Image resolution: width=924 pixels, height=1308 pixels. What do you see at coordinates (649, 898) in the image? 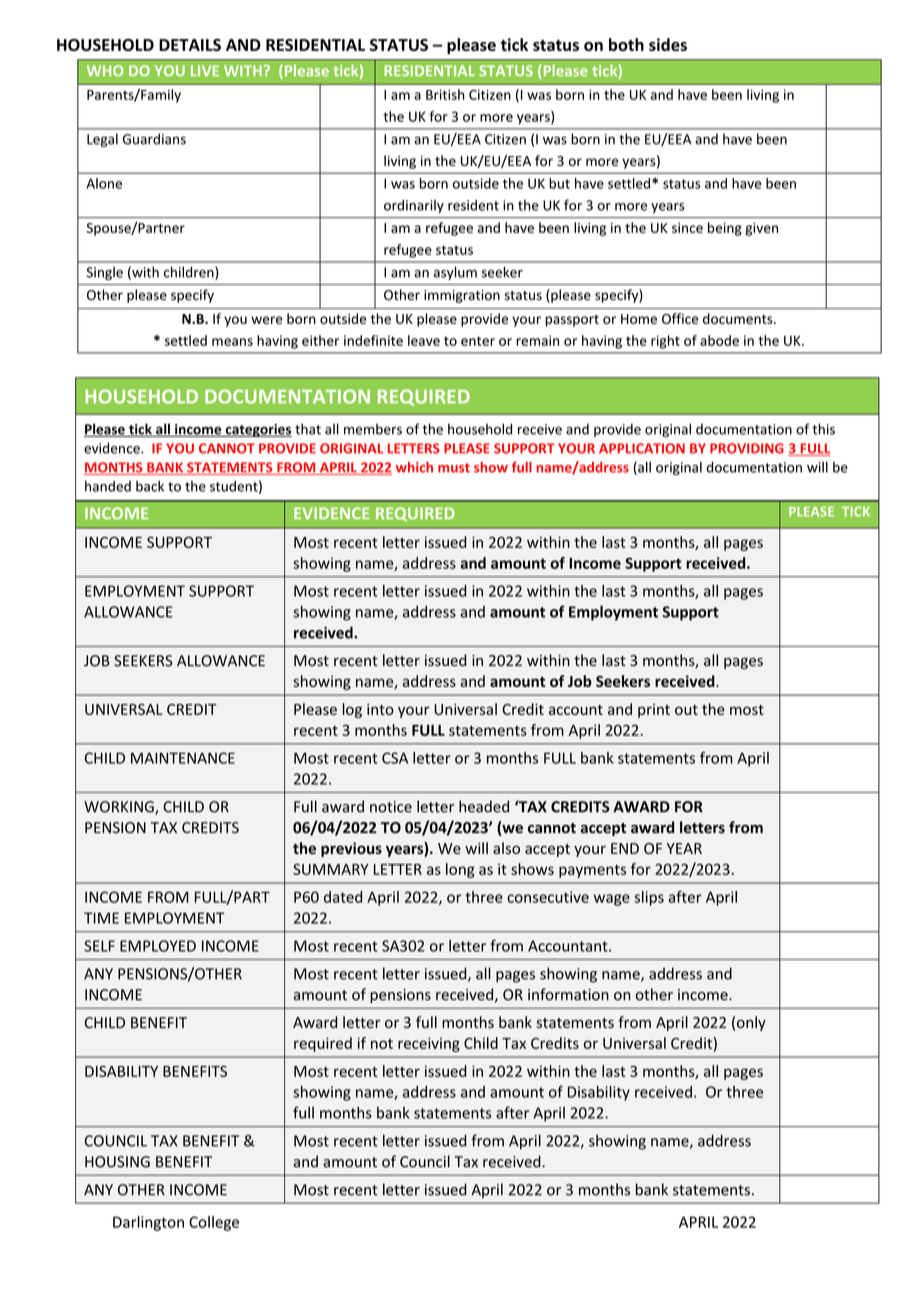
I see `slips` at bounding box center [649, 898].
